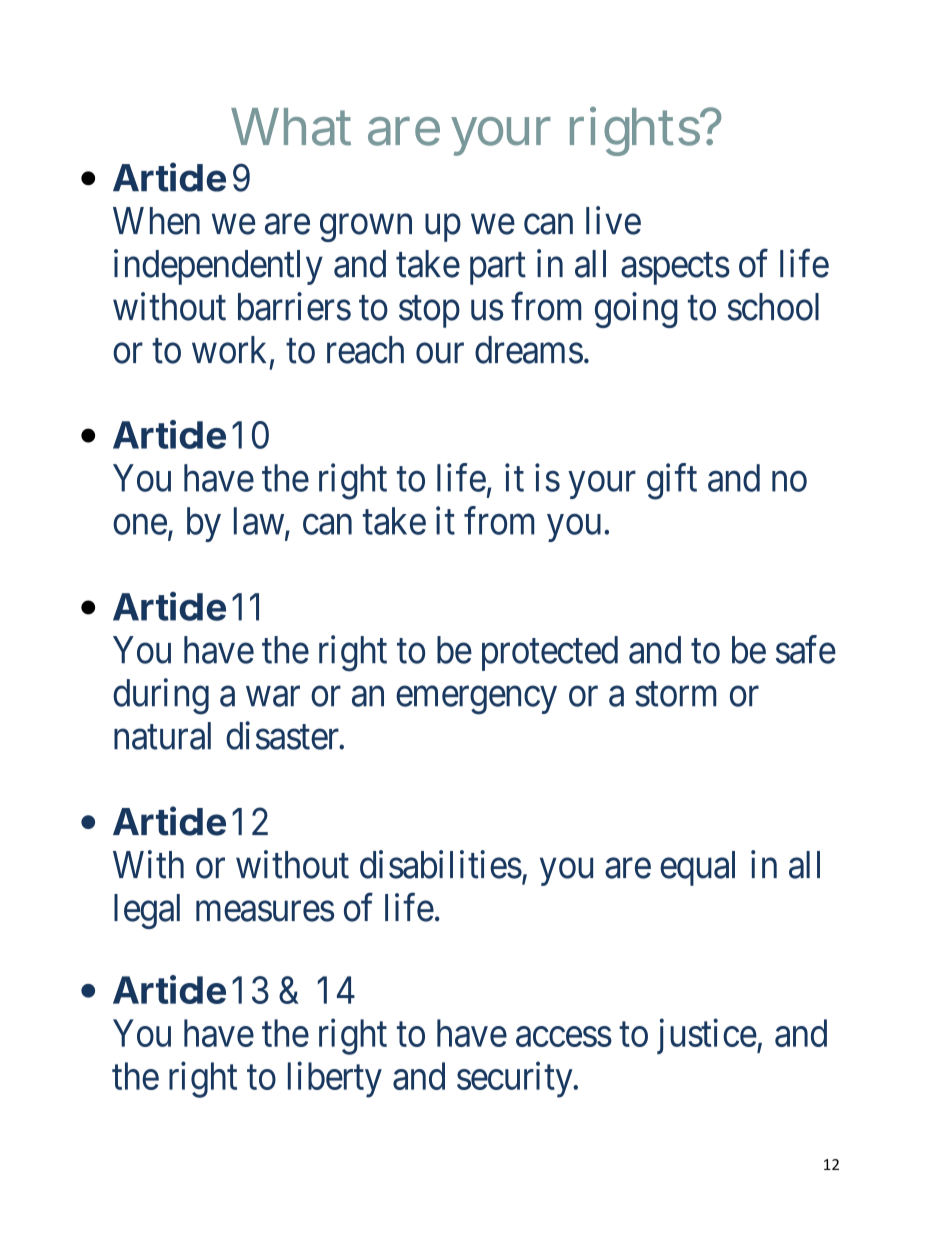  I want to click on liberty, so click(335, 1080).
